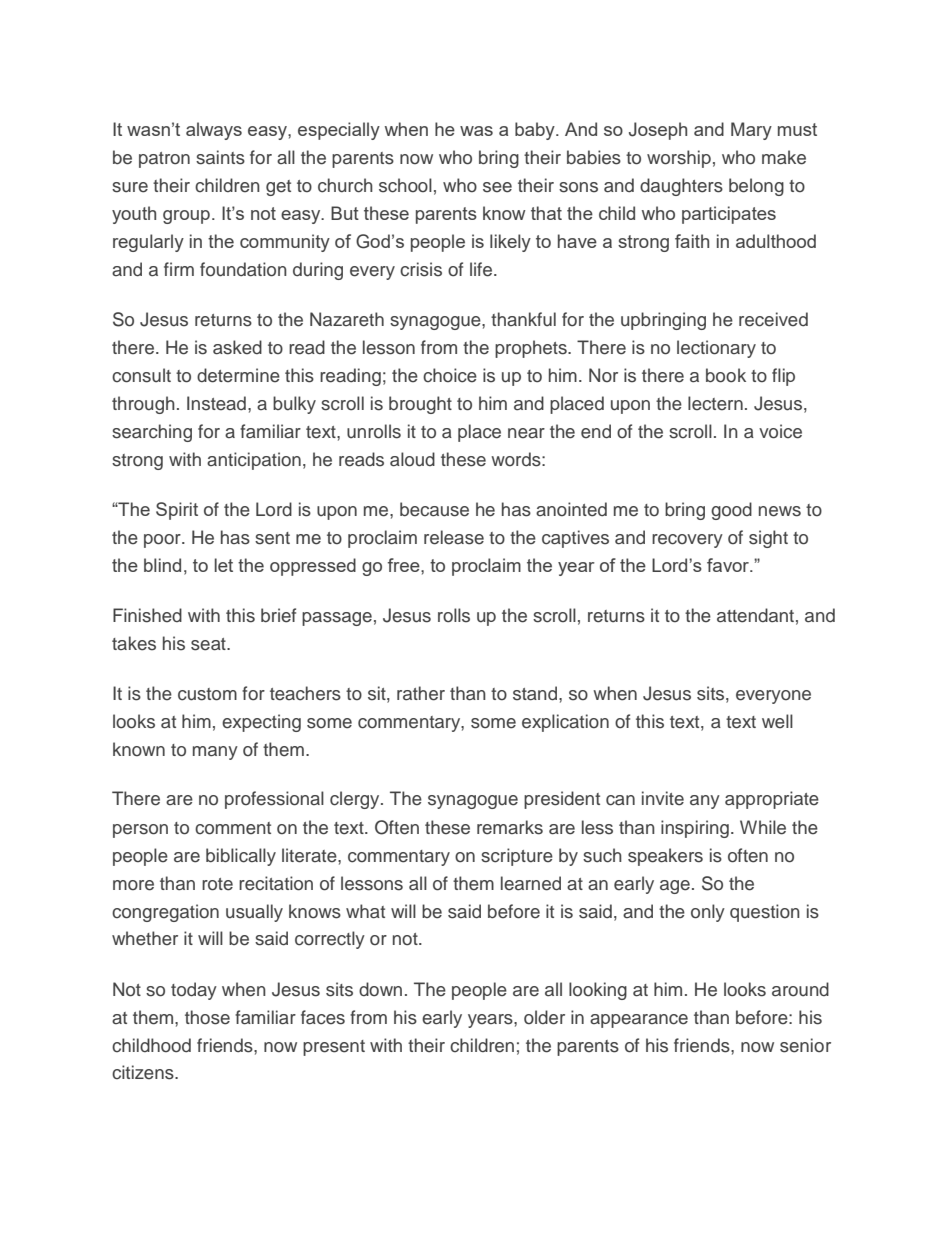 This page has height=1233, width=952. What do you see at coordinates (207, 1017) in the page?
I see `those` at bounding box center [207, 1017].
